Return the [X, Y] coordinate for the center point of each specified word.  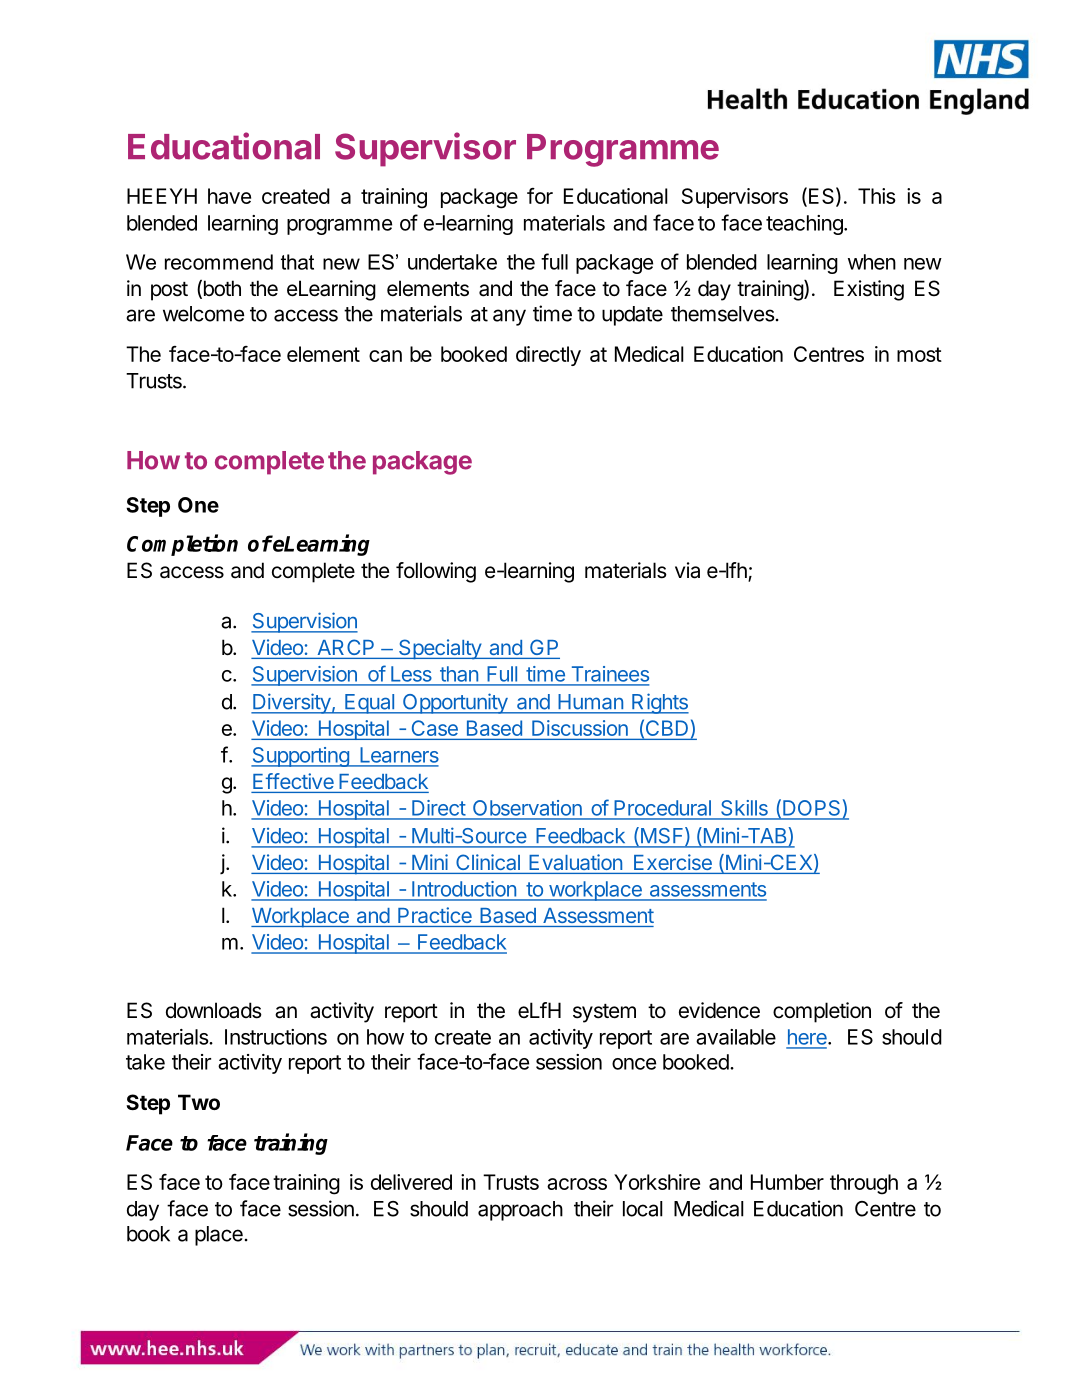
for [540, 196]
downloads [214, 1010]
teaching [805, 225]
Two [199, 1102]
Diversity [291, 703]
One [198, 505]
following [436, 572]
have [229, 196]
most [919, 354]
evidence [719, 1010]
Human [591, 701]
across [577, 1184]
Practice [435, 915]
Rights [659, 703]
